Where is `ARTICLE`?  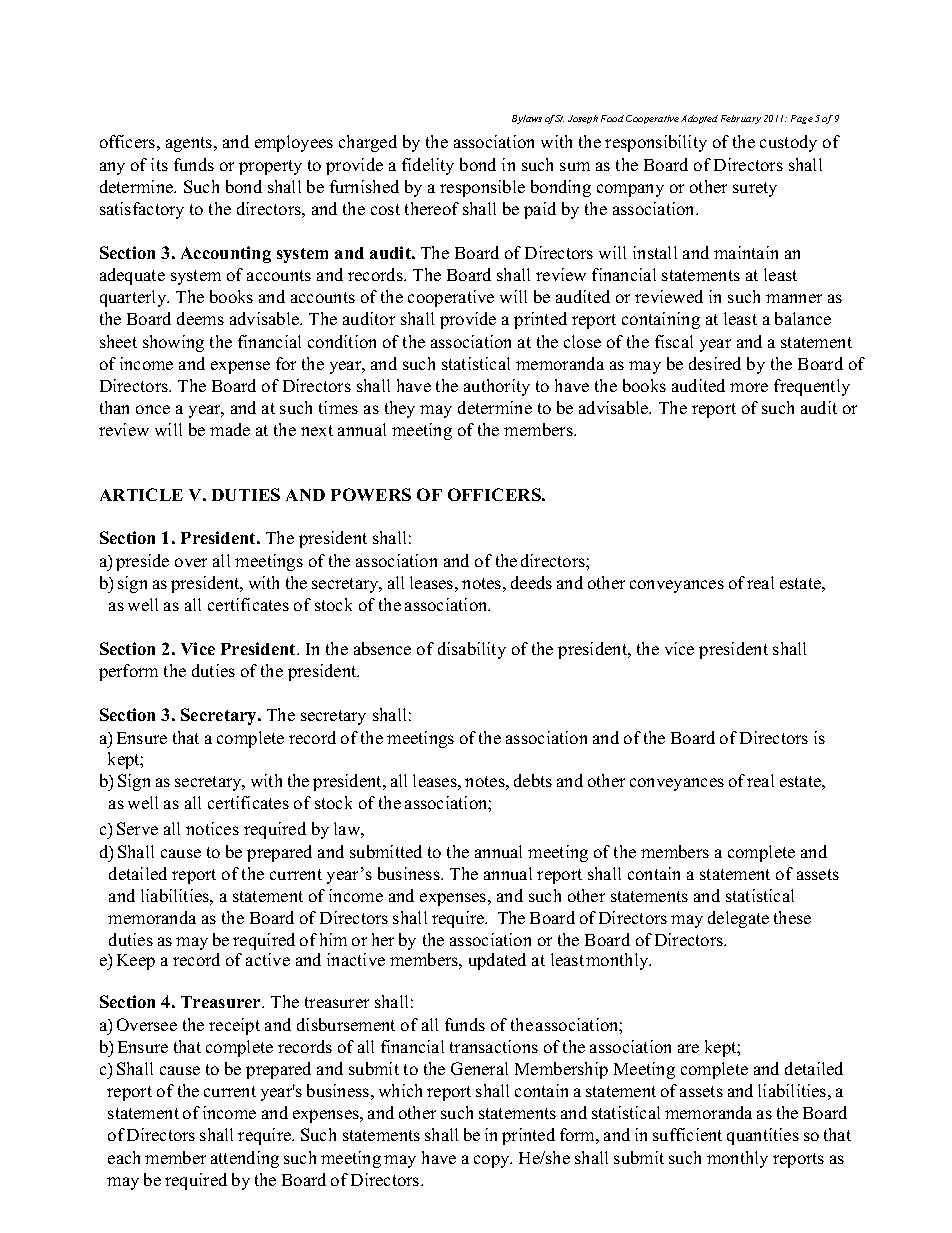 ARTICLE is located at coordinates (141, 494).
